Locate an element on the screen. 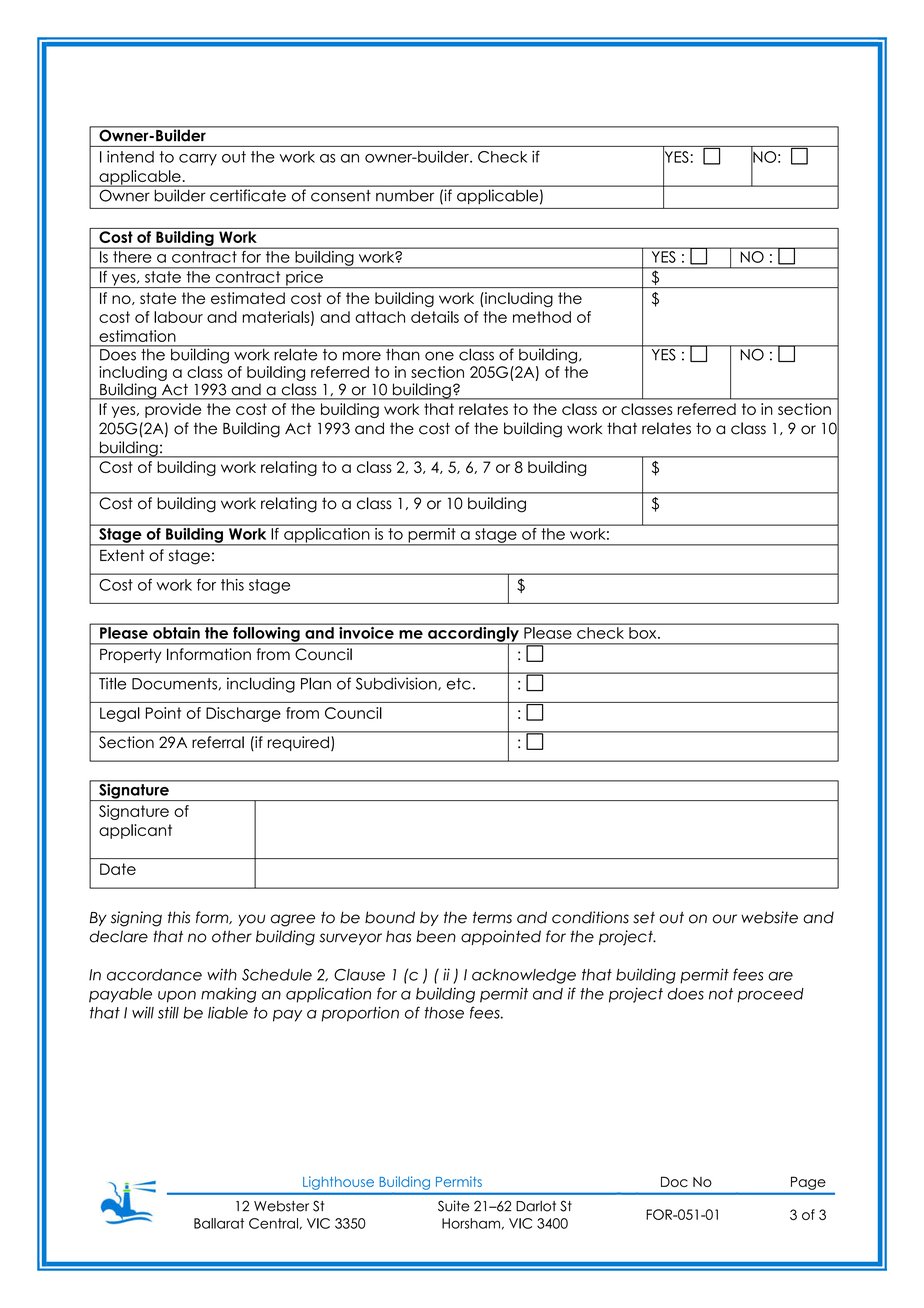 This screenshot has height=1308, width=924. invoice is located at coordinates (366, 631).
